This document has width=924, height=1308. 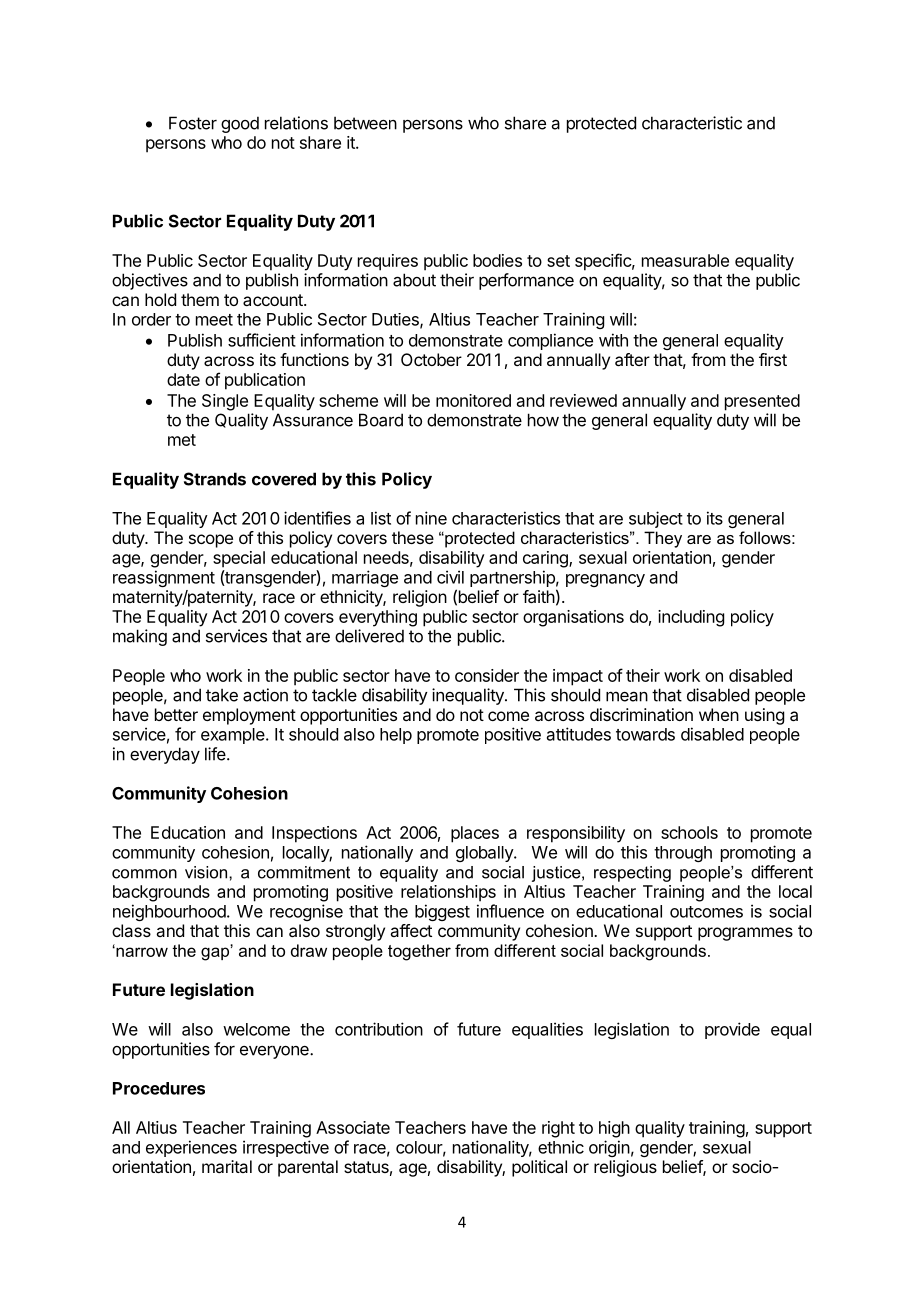 I want to click on between, so click(x=365, y=123).
